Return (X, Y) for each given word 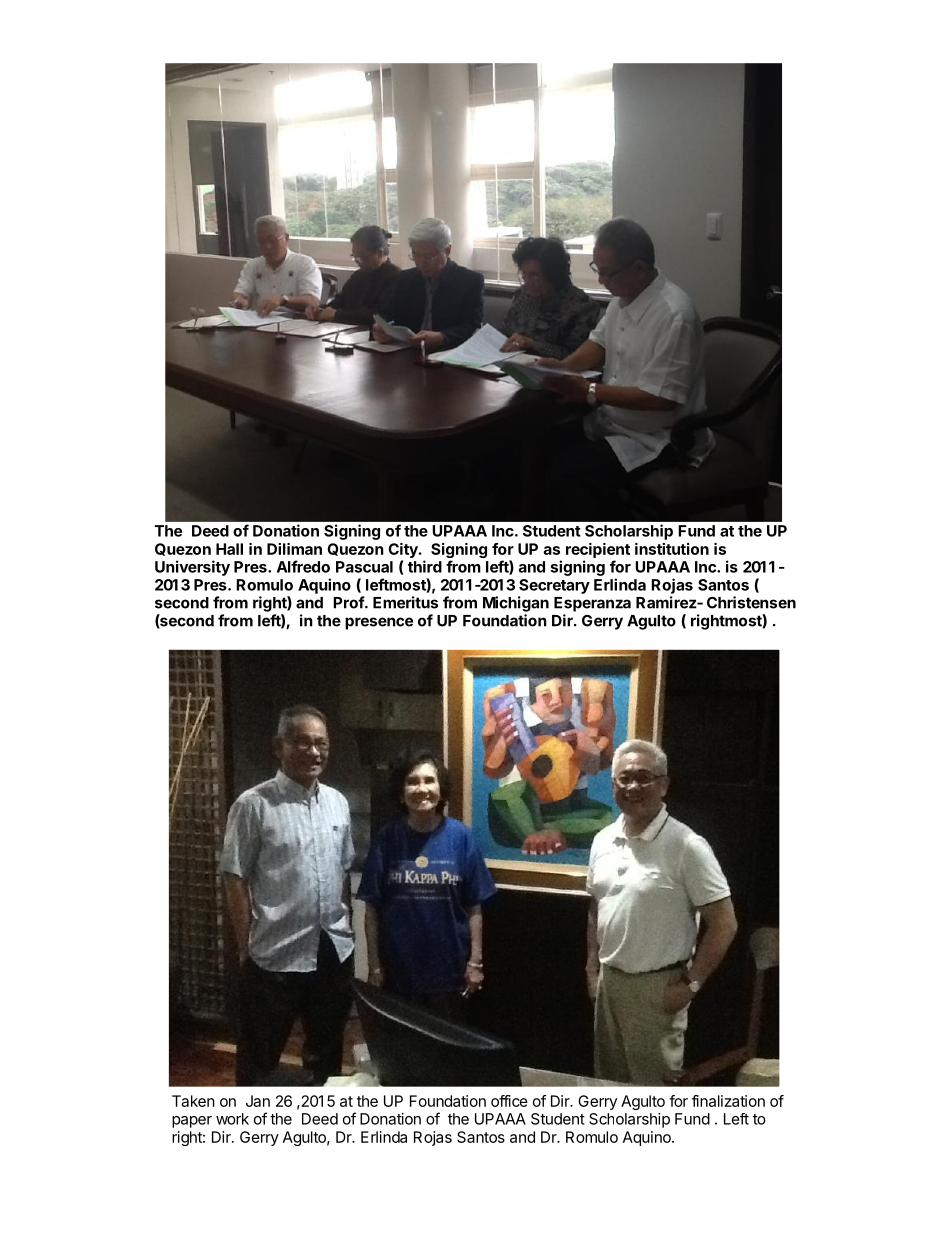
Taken (193, 1101)
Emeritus (405, 602)
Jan (258, 1101)
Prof (349, 602)
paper (192, 1122)
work (232, 1119)
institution (672, 549)
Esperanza (592, 604)
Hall (229, 549)
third (425, 566)
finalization (728, 1101)
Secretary (554, 586)
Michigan (516, 604)
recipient (598, 550)
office (509, 1101)
